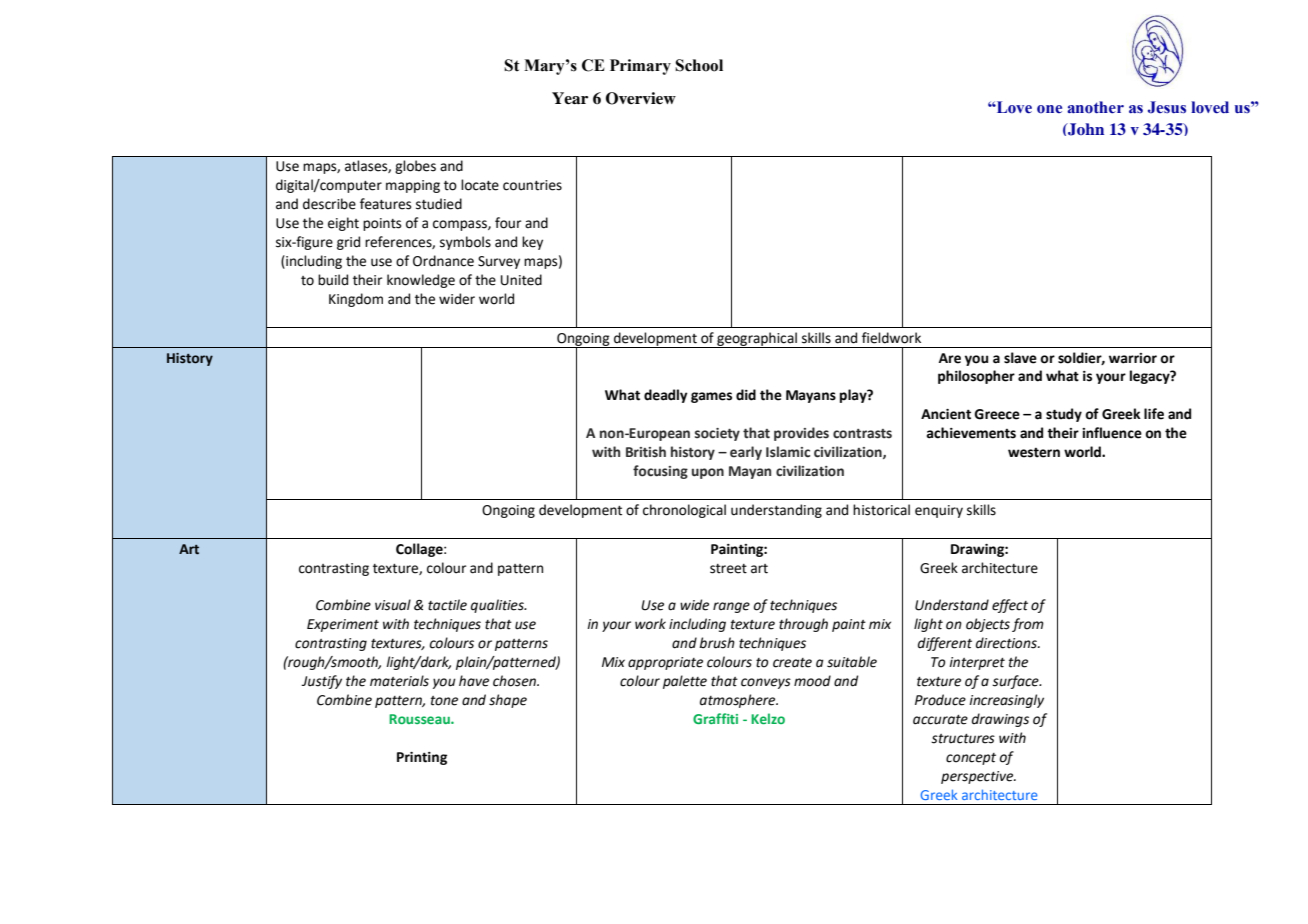 Image resolution: width=1308 pixels, height=924 pixels. I want to click on Graffiti, so click(715, 718).
